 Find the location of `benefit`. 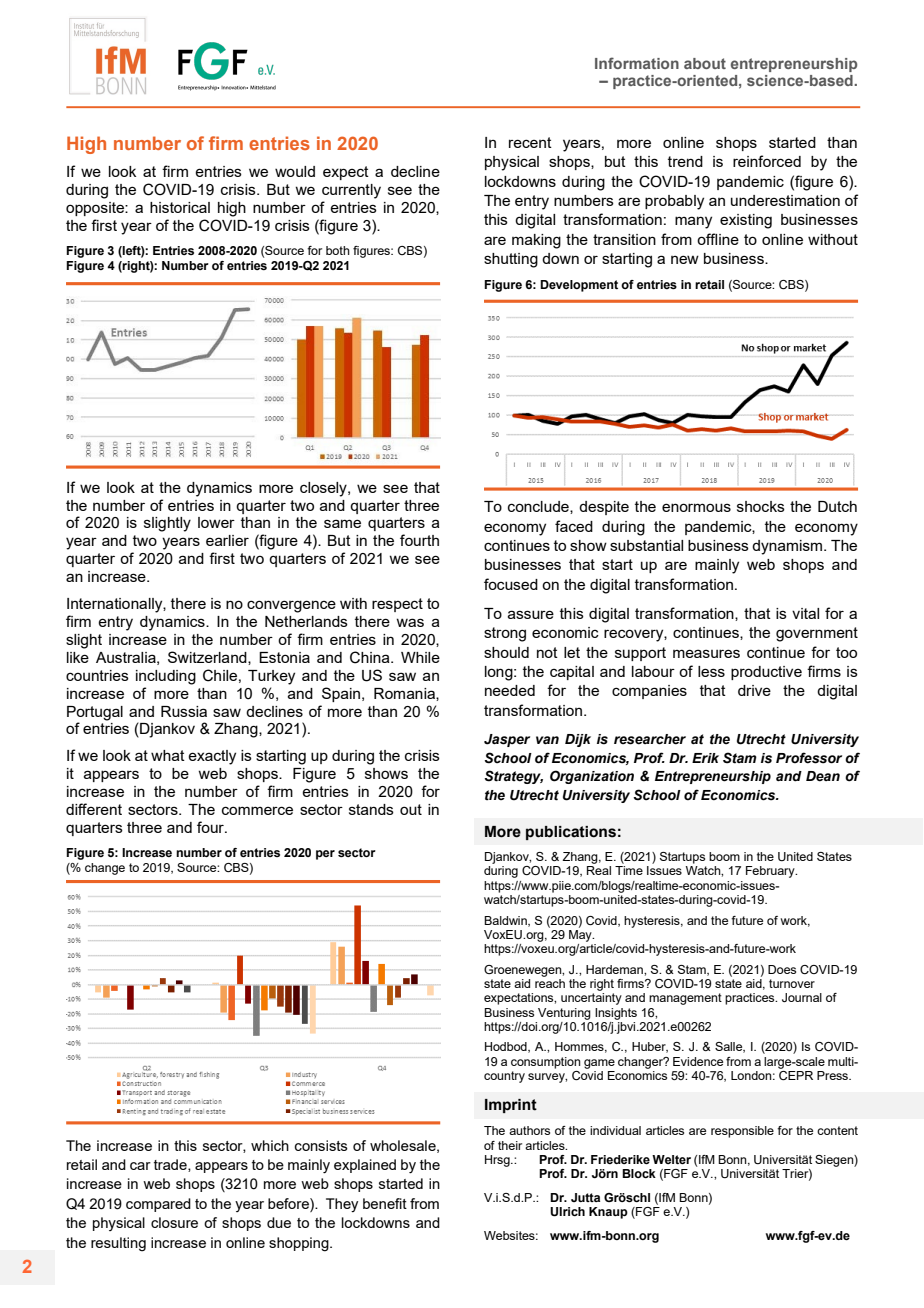

benefit is located at coordinates (385, 1203).
